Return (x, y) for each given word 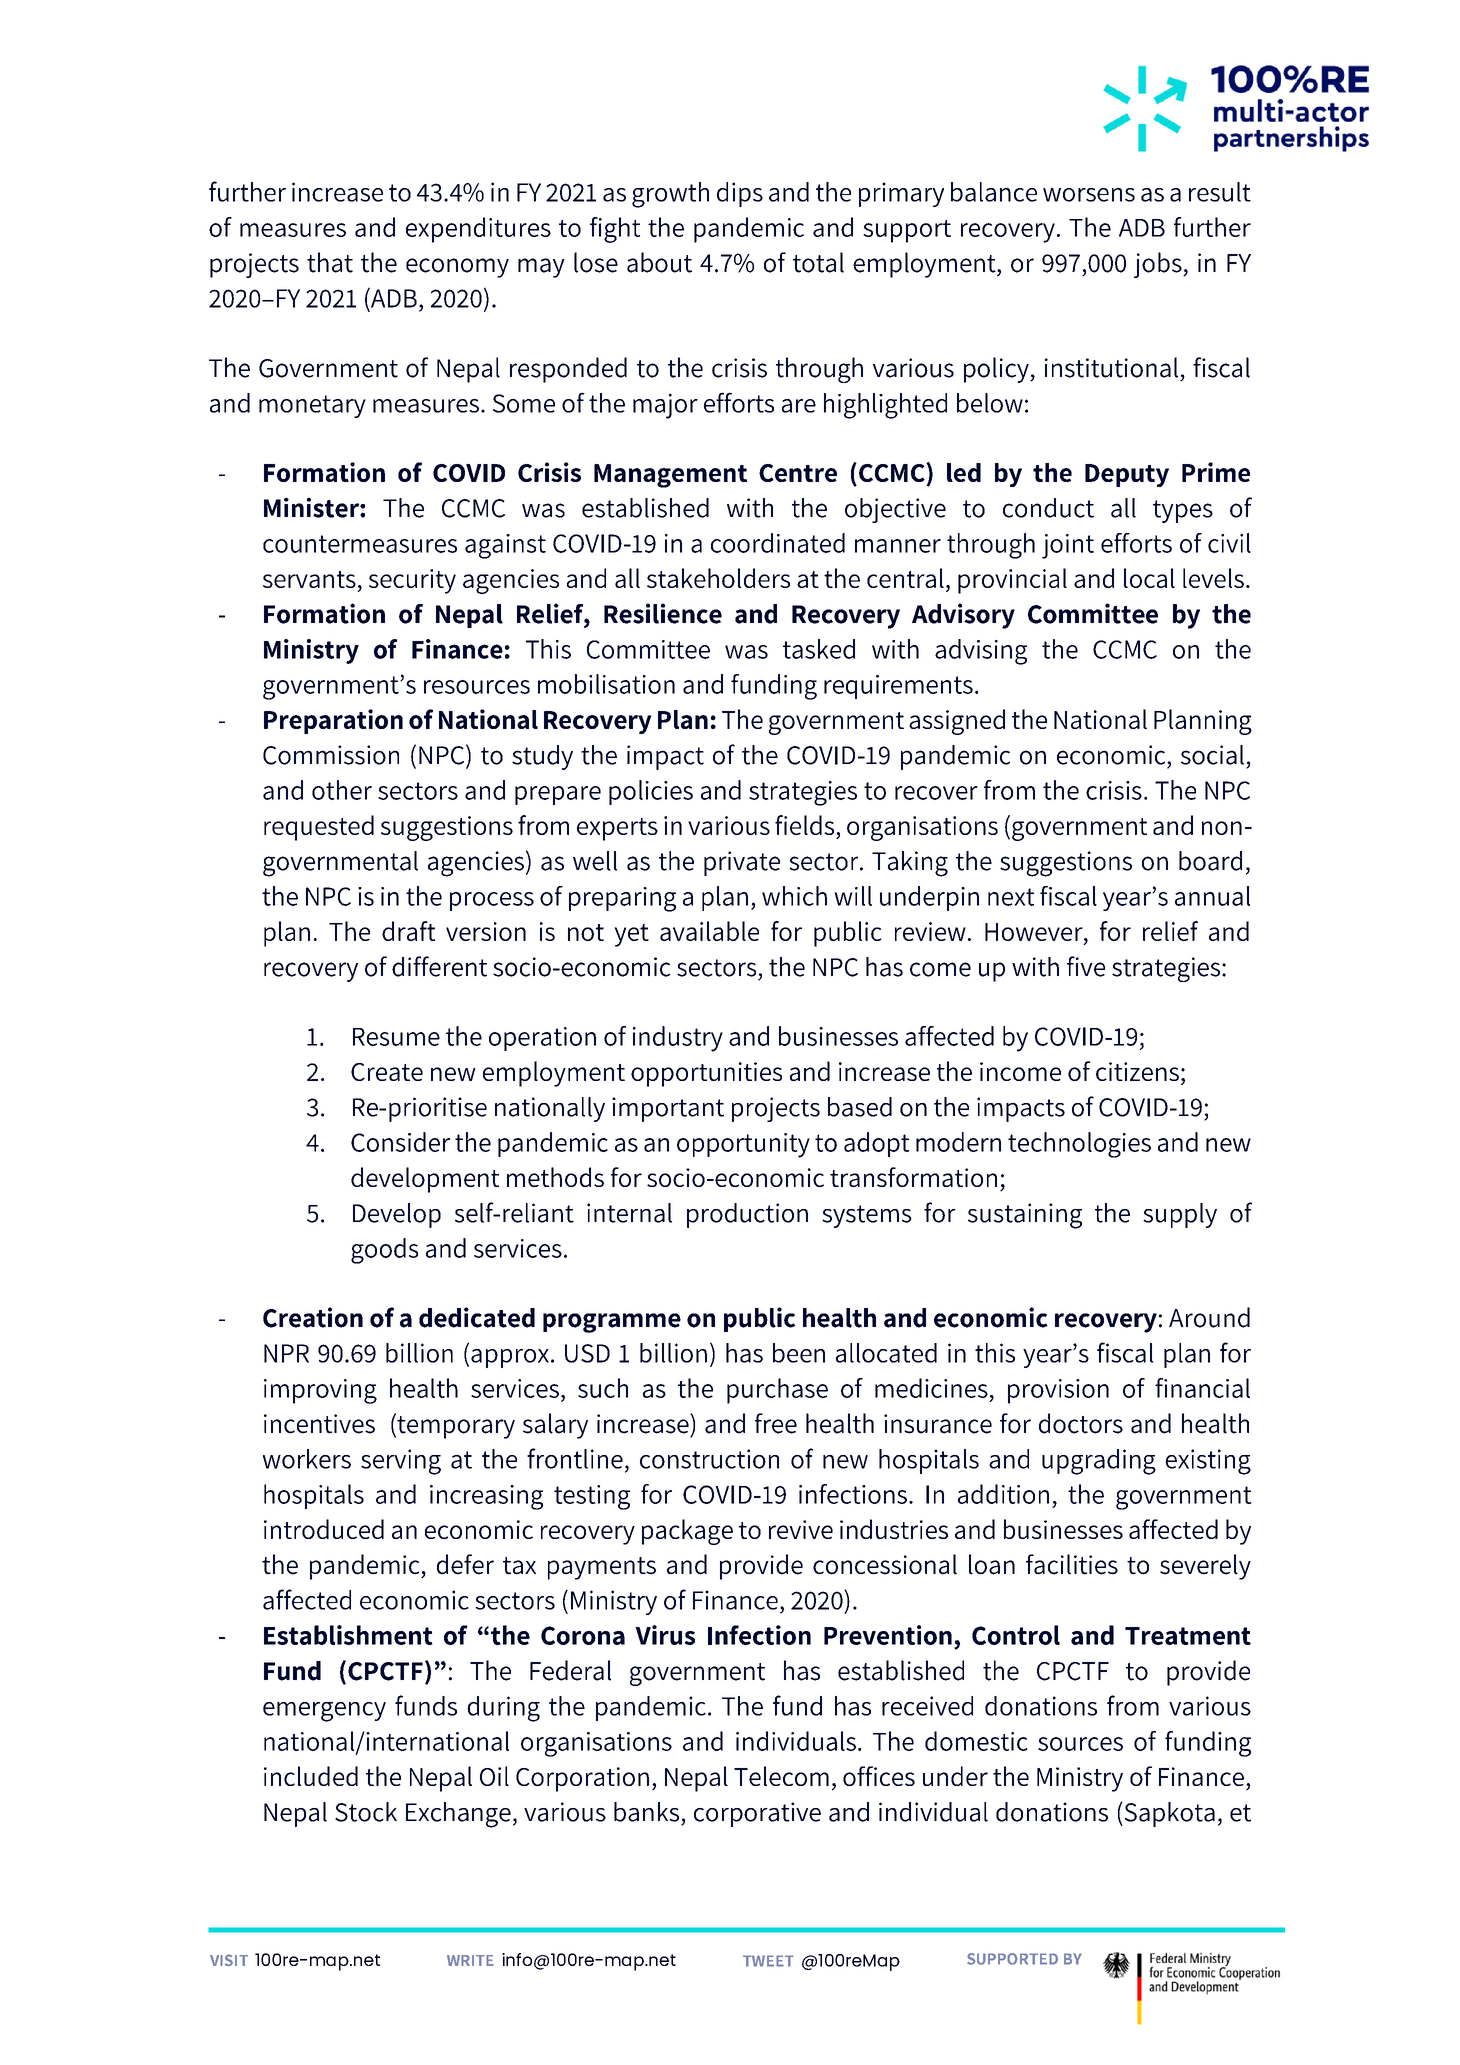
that (330, 262)
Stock (366, 1812)
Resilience (663, 613)
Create (387, 1072)
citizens (1137, 1071)
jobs (1159, 265)
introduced (324, 1529)
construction (709, 1459)
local (1149, 578)
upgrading (1099, 1462)
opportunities (706, 1074)
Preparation (333, 721)
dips (740, 194)
